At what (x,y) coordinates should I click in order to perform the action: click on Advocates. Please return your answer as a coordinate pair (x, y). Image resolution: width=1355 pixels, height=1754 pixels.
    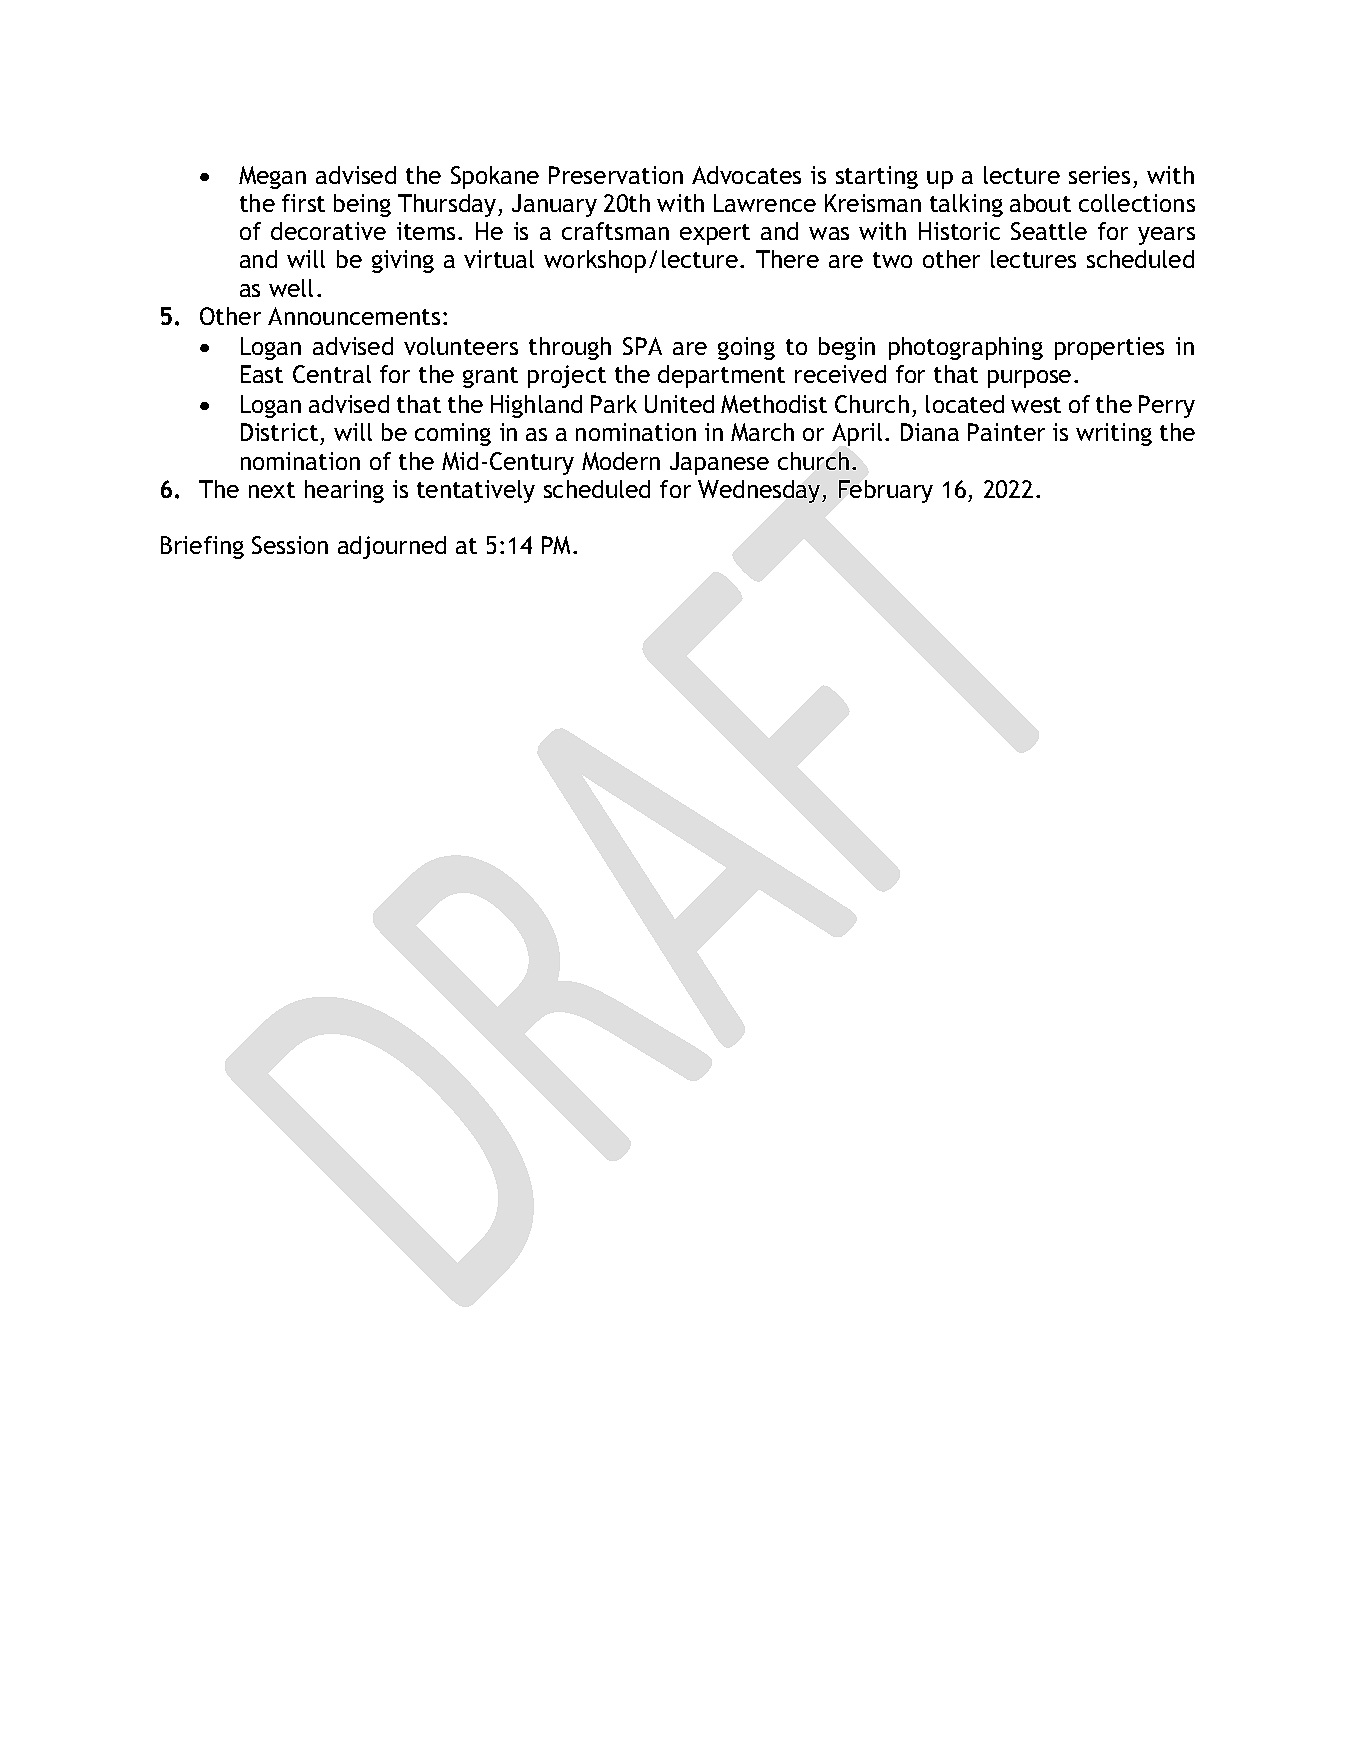
    Looking at the image, I should click on (746, 175).
